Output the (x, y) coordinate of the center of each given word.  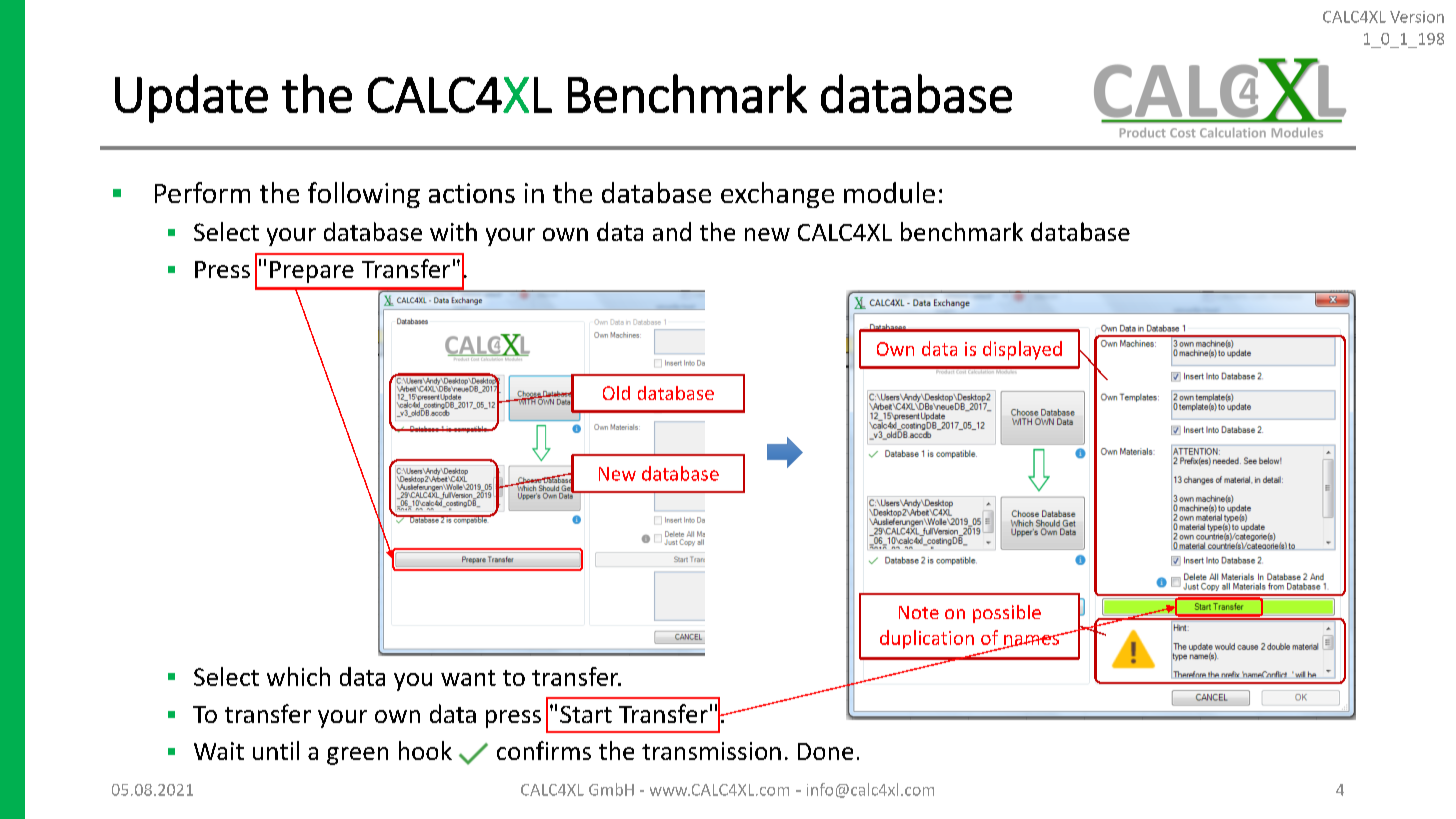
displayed (1022, 350)
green (357, 756)
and (672, 231)
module (889, 192)
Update (191, 98)
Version (1417, 17)
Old (616, 393)
